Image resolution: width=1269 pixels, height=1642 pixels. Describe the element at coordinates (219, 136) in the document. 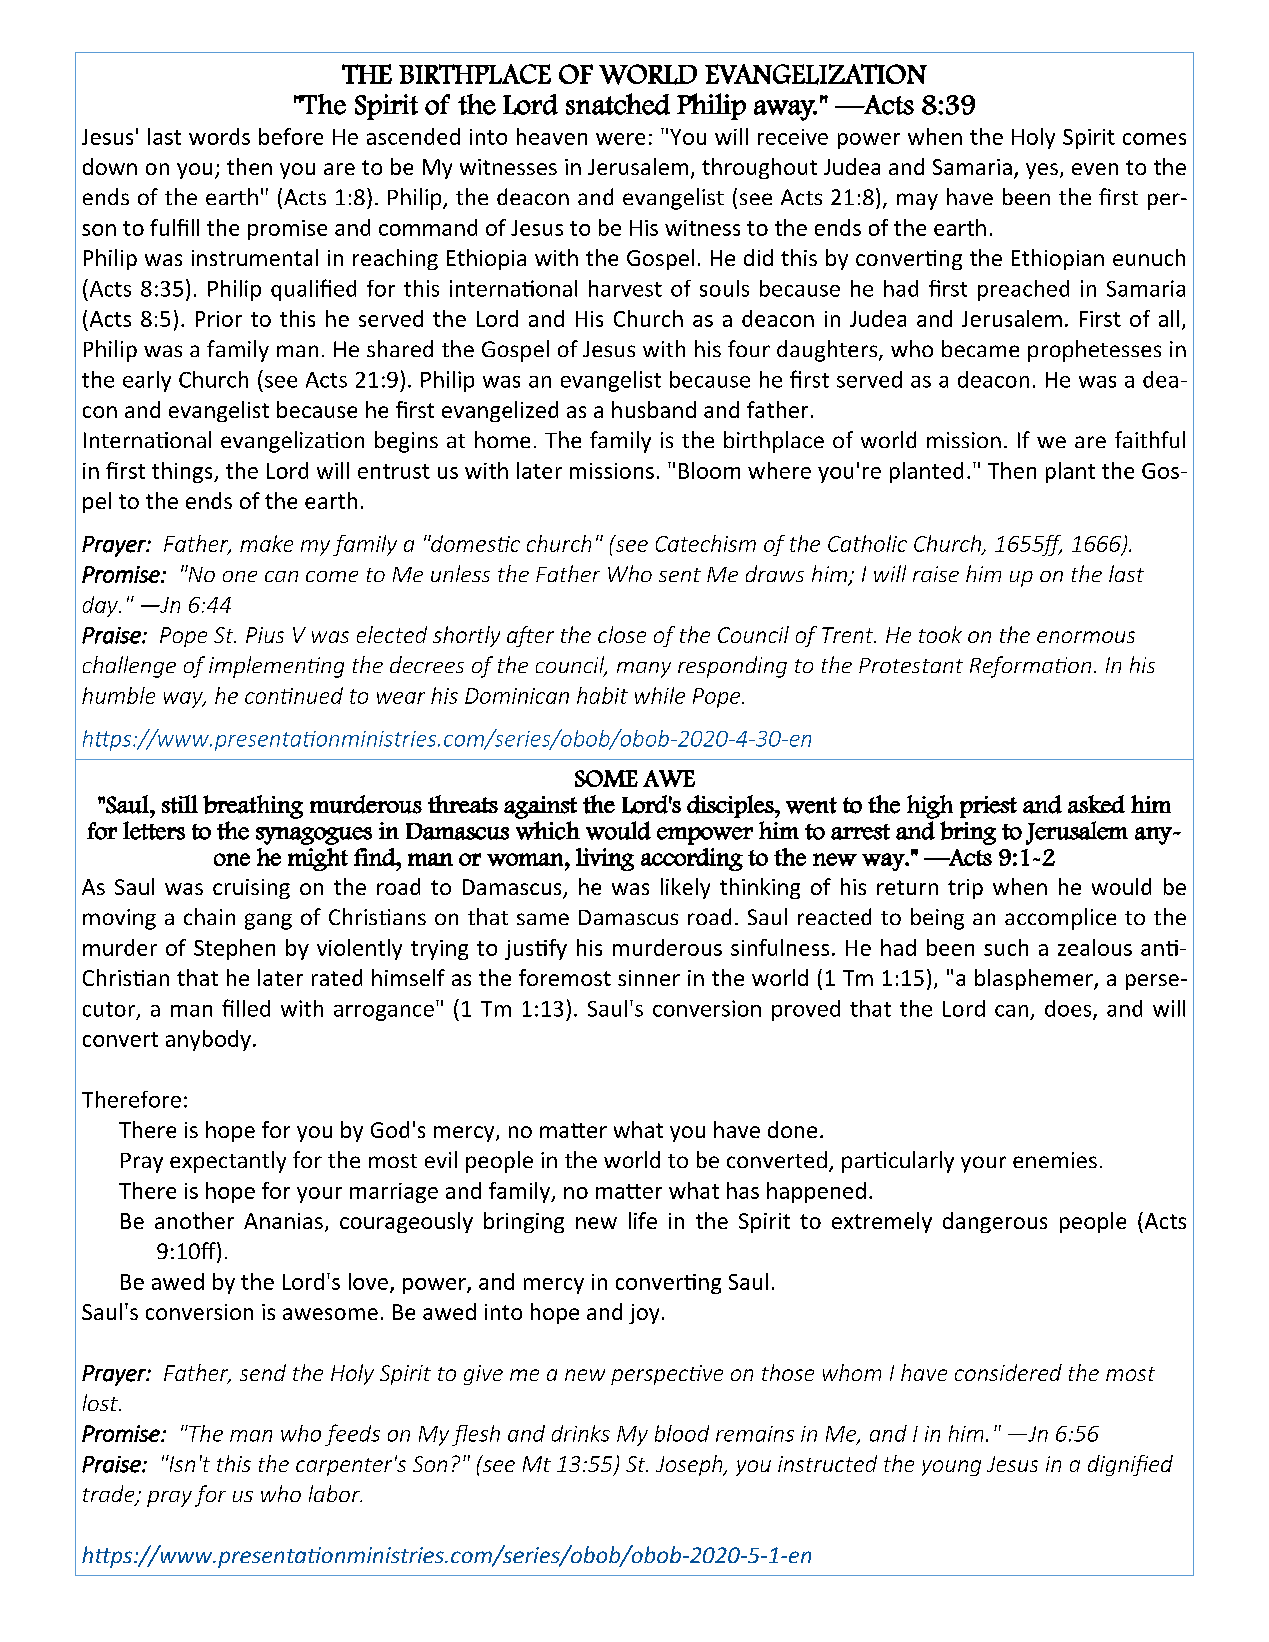

I see `words` at that location.
